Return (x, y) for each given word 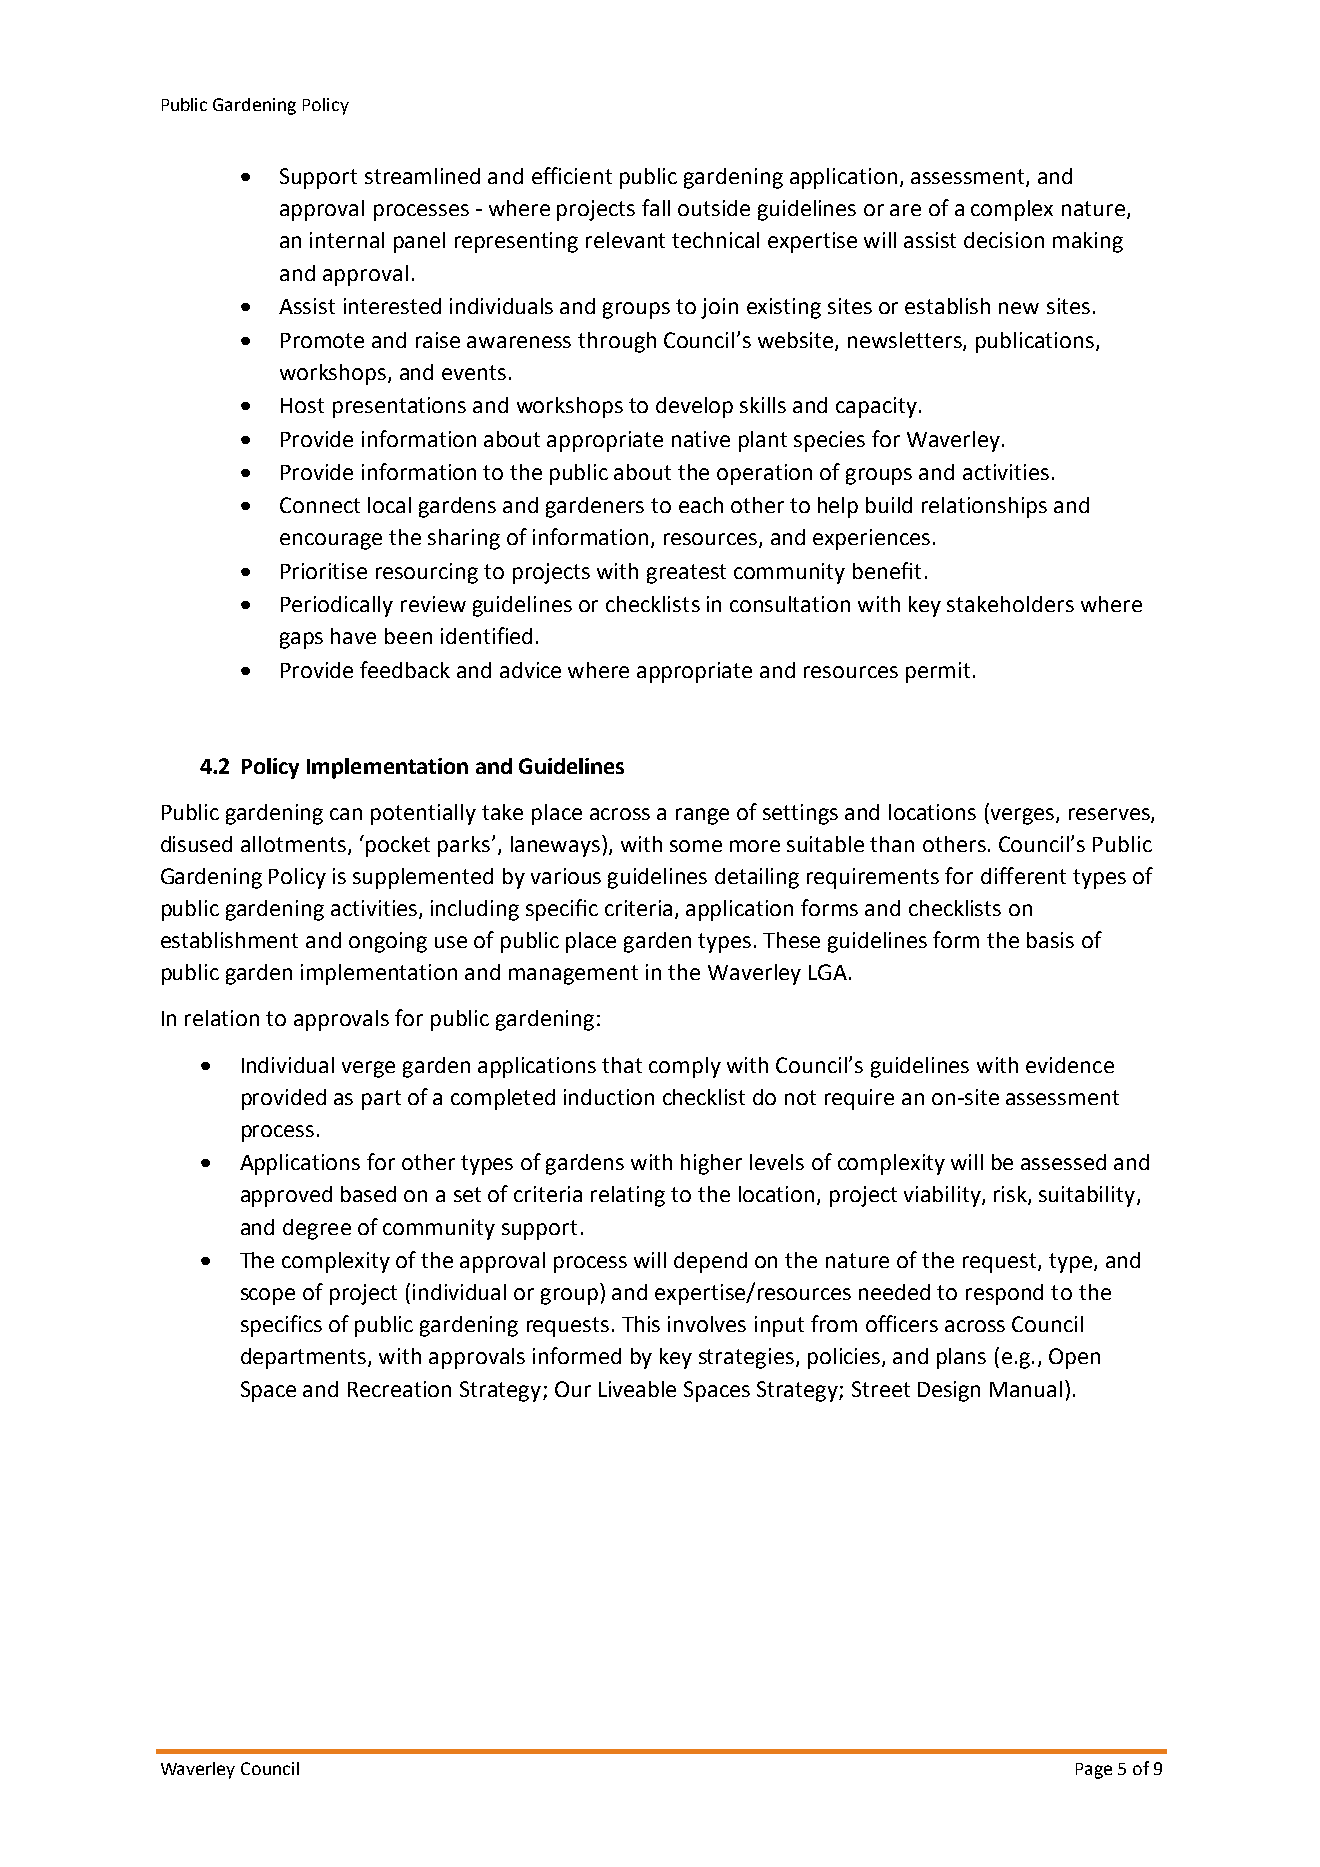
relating (628, 1196)
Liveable (637, 1389)
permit (938, 672)
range (702, 816)
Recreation (399, 1389)
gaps (301, 640)
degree (317, 1229)
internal (347, 240)
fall (656, 207)
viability (943, 1196)
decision (1004, 240)
